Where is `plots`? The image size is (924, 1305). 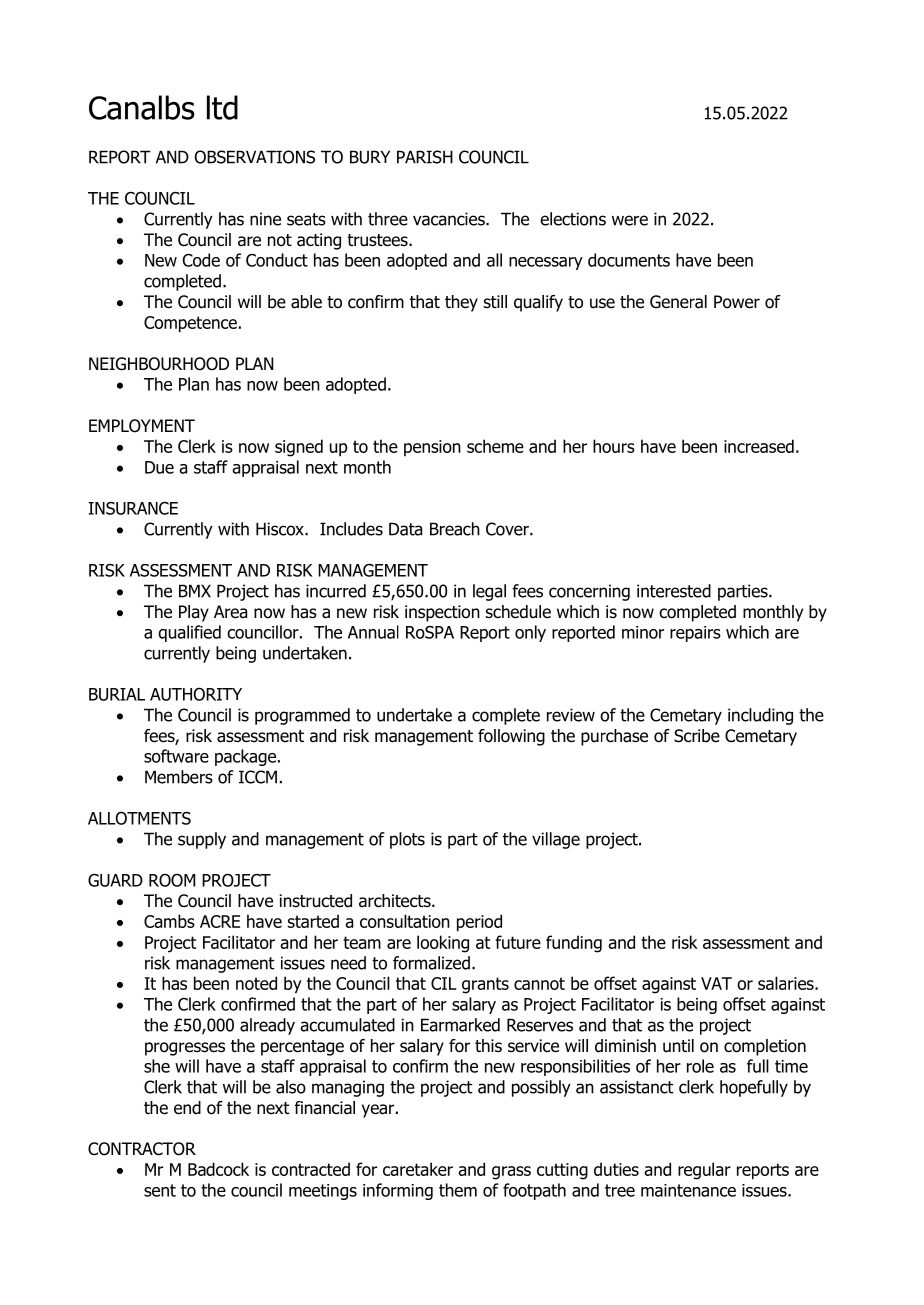
plots is located at coordinates (407, 840).
